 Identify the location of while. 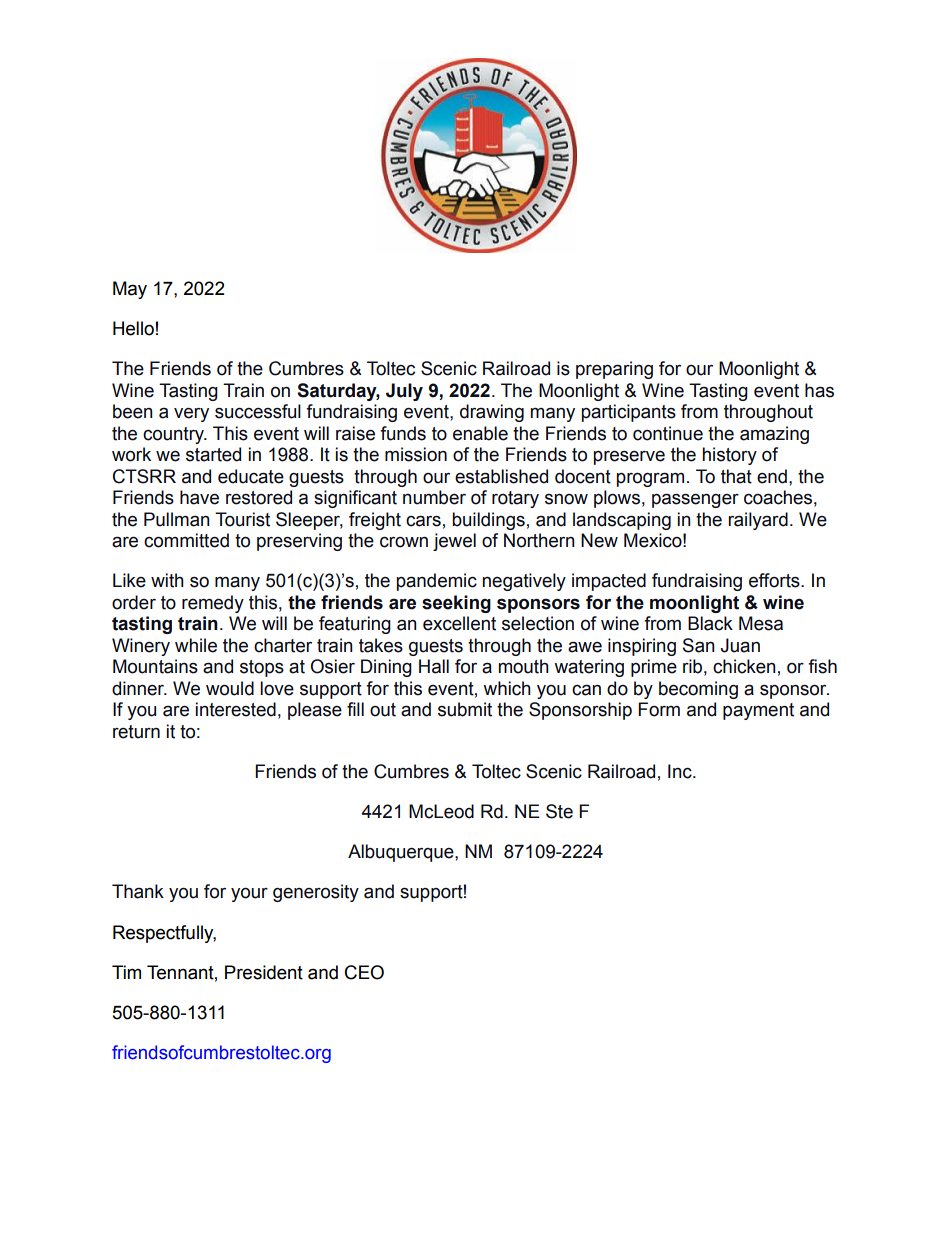
(196, 645).
